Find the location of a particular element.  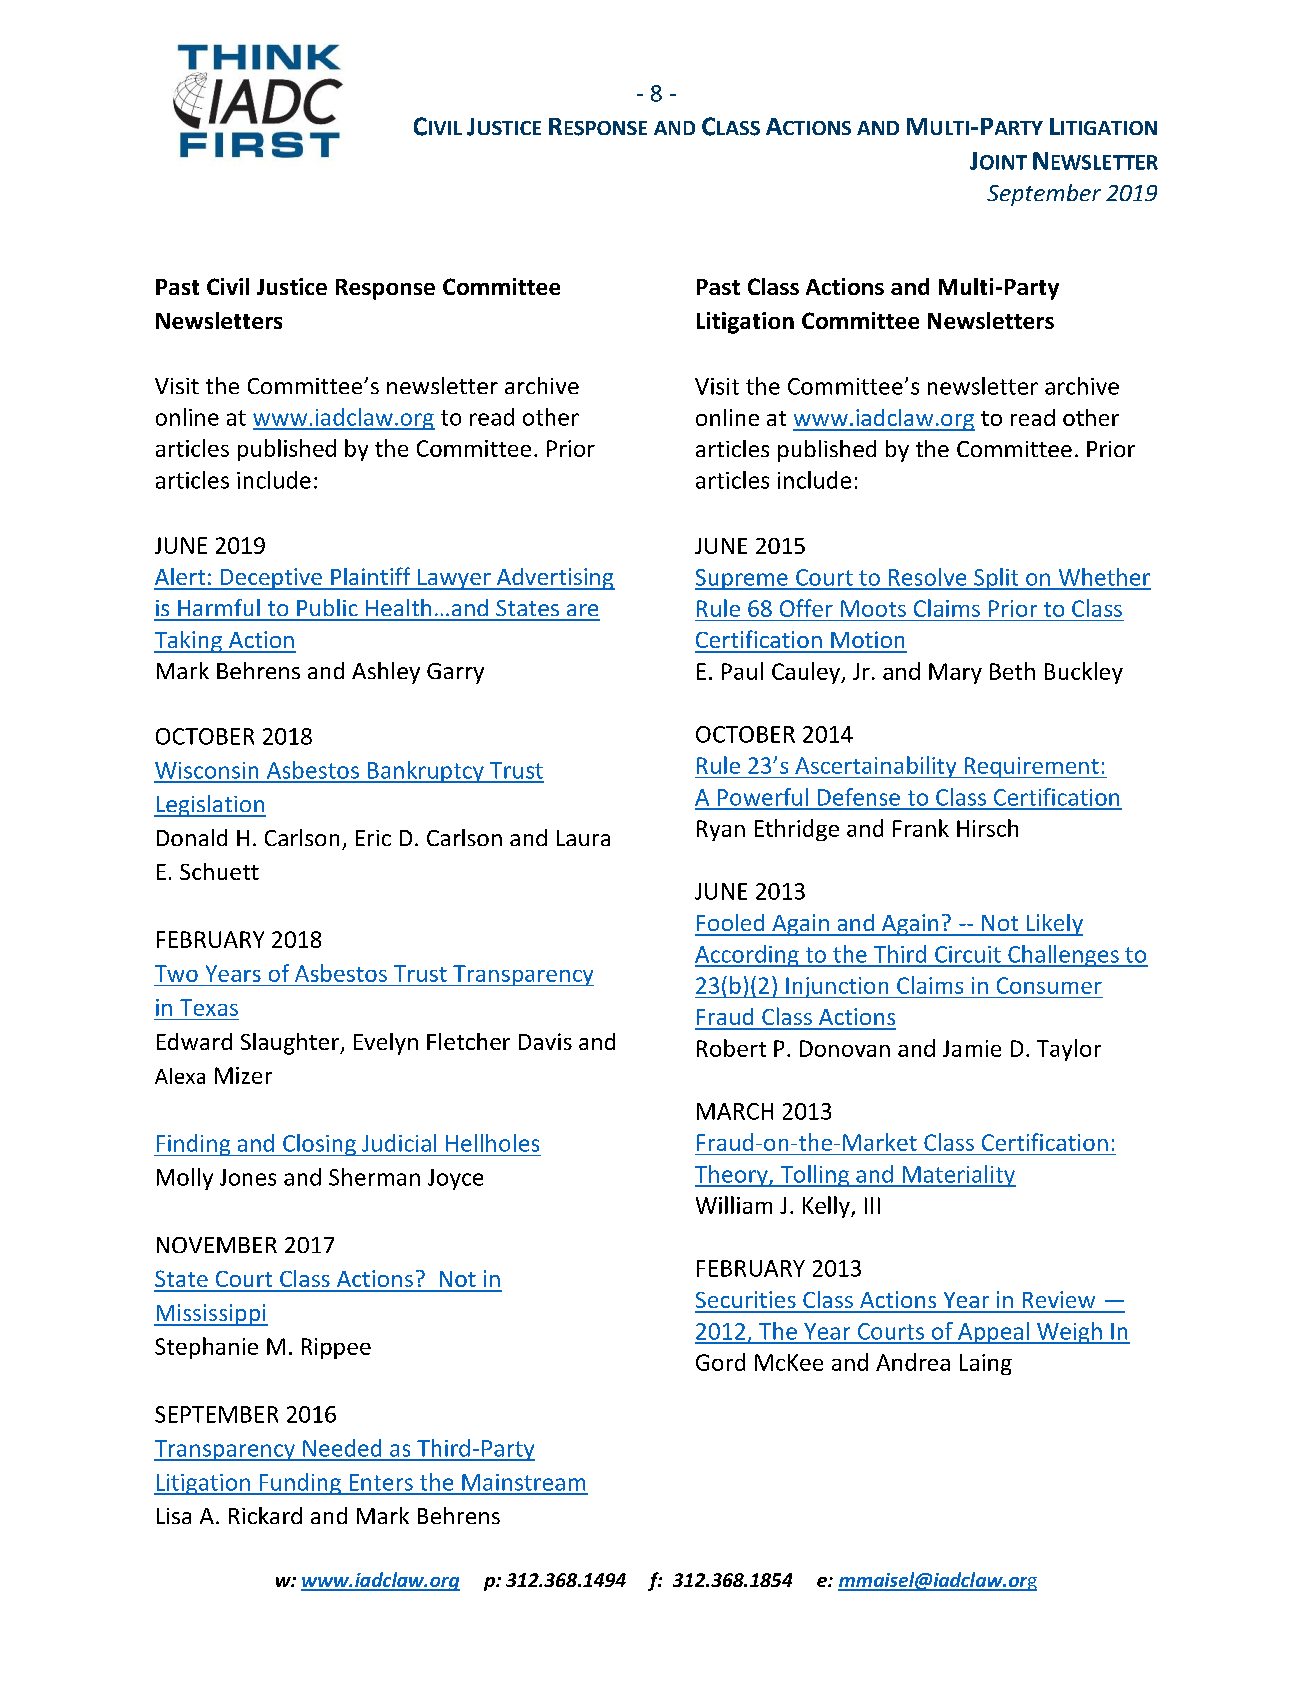

Hirsch is located at coordinates (987, 828).
